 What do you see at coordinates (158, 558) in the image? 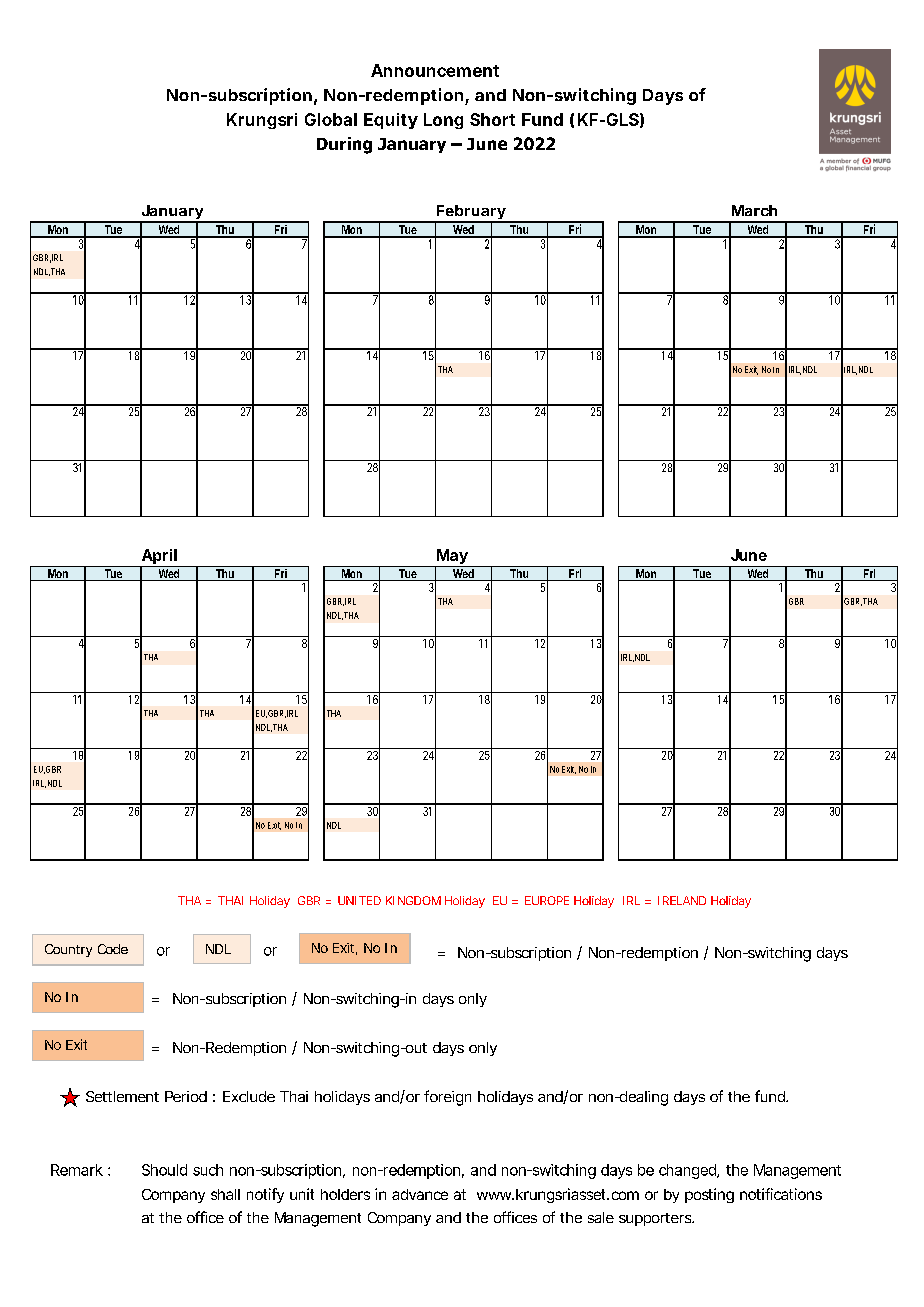
I see `April` at bounding box center [158, 558].
